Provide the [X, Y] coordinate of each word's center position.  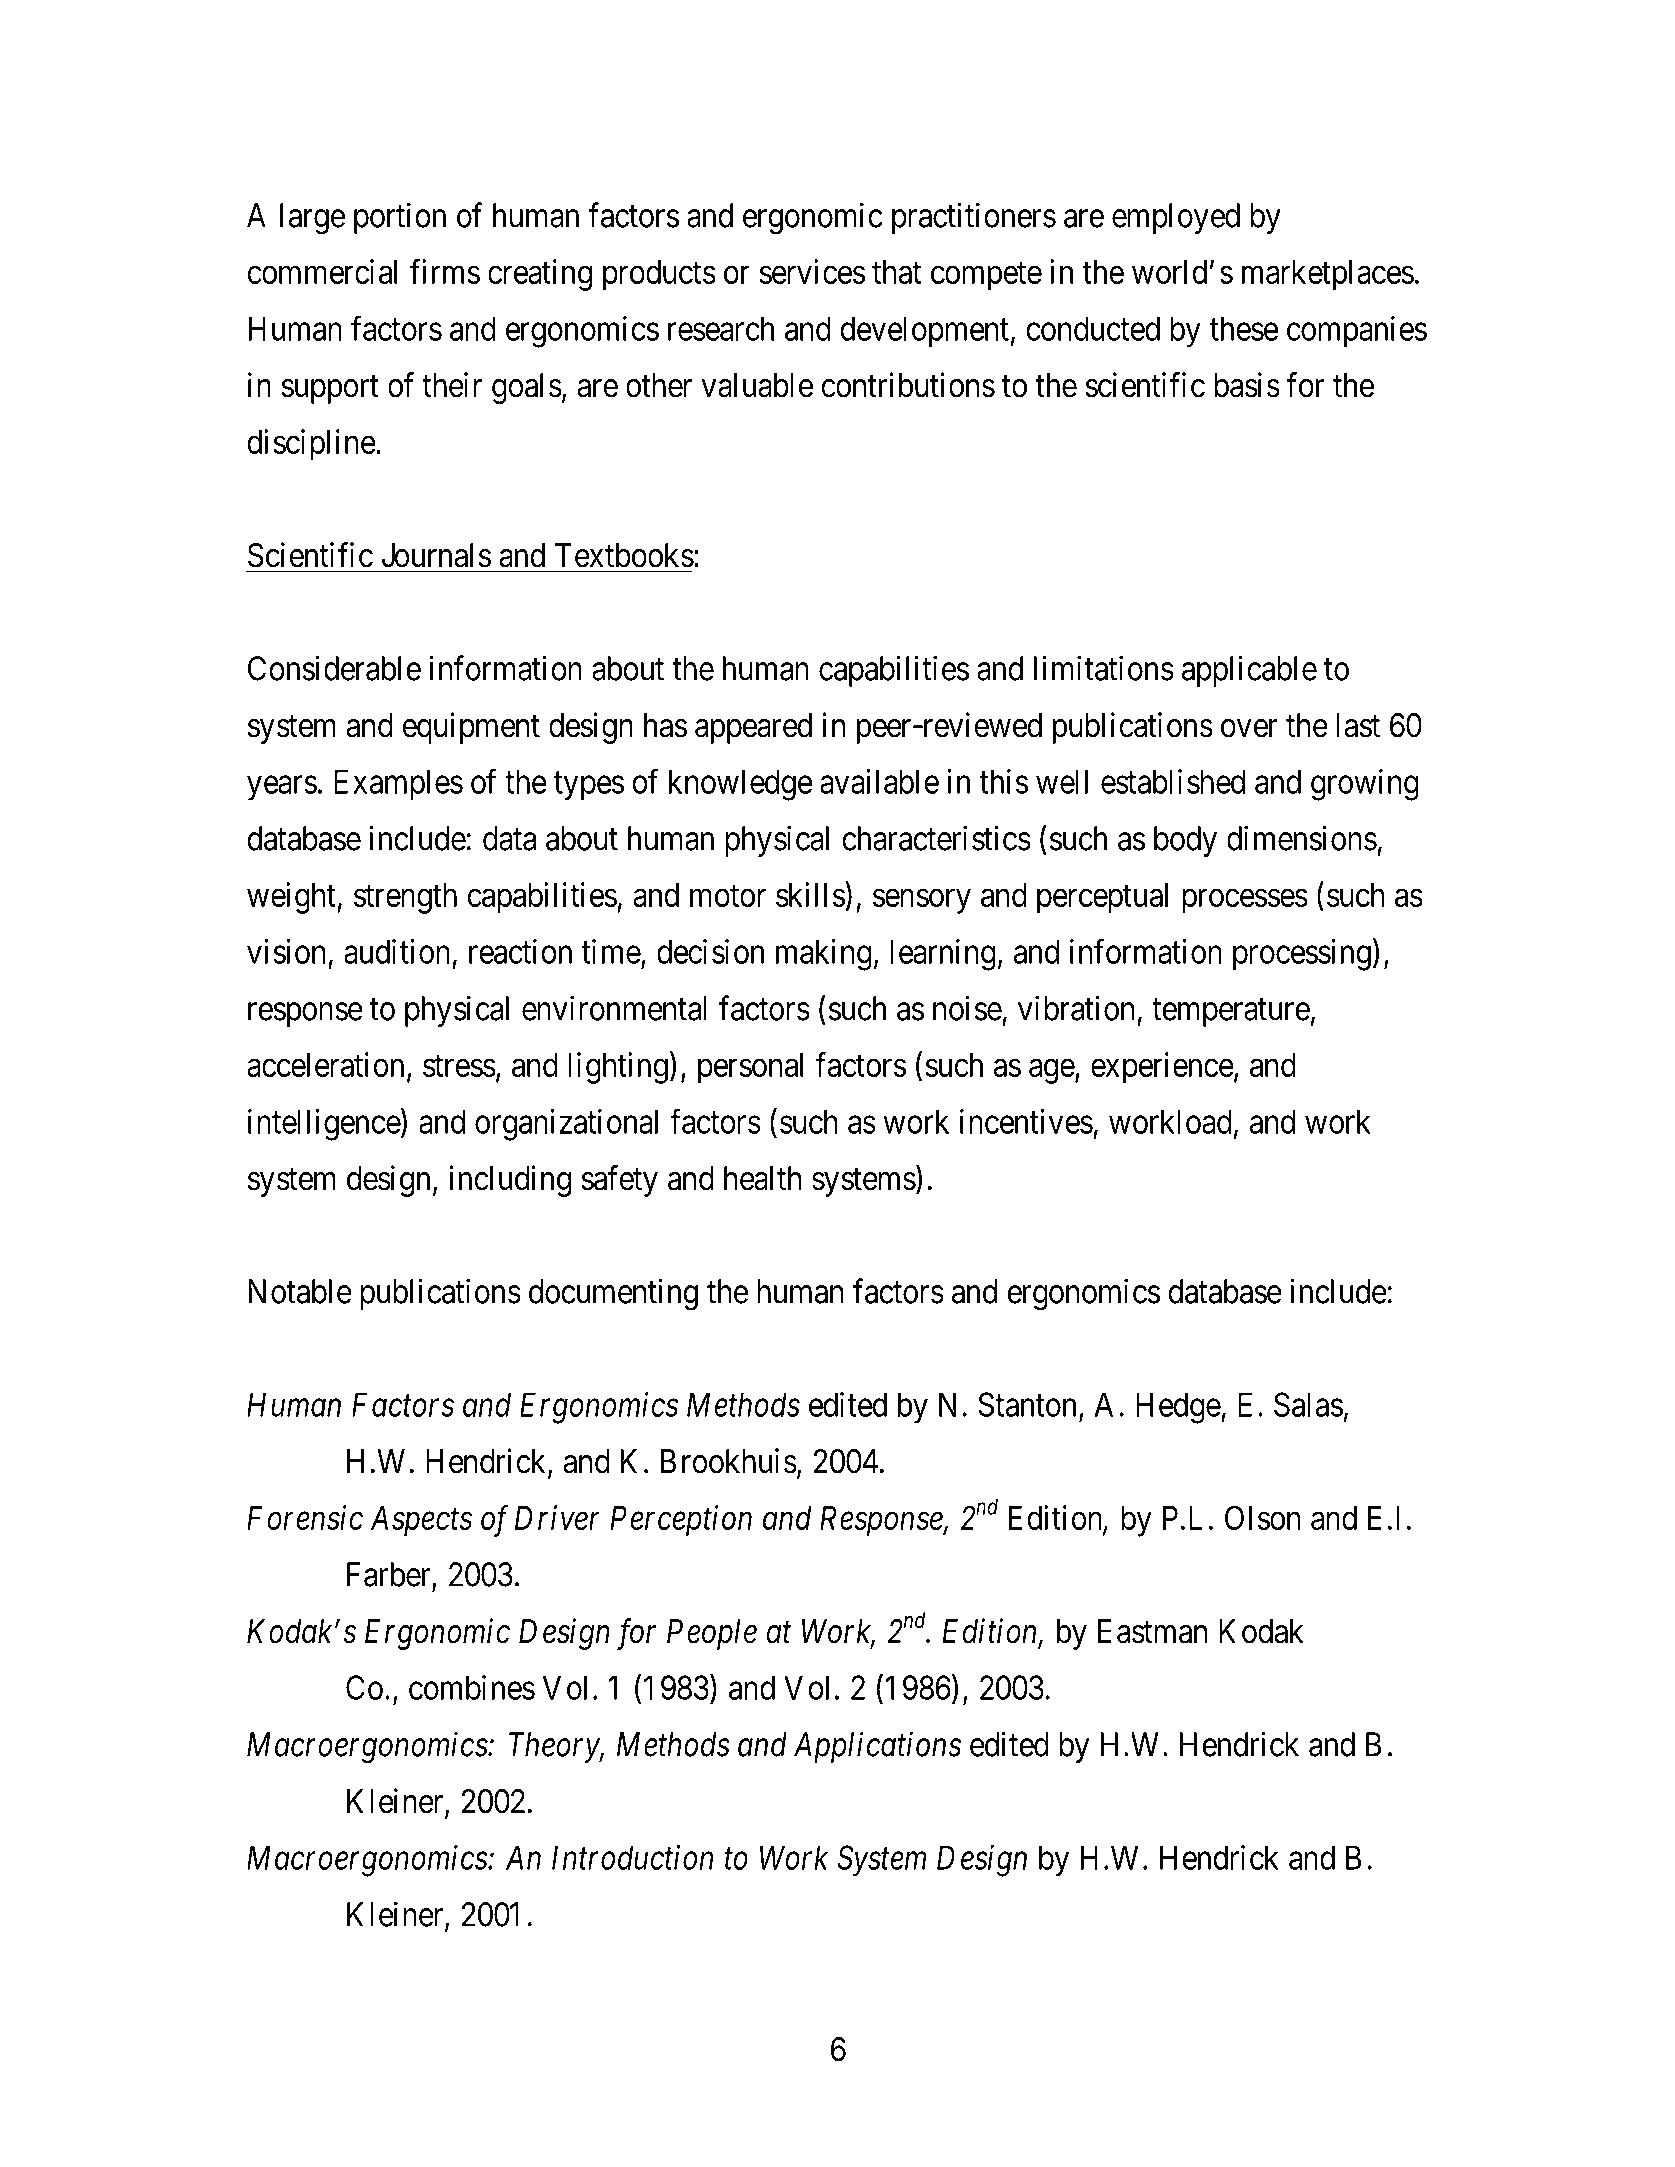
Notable [300, 1291]
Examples [398, 785]
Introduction [632, 1857]
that [896, 272]
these [1244, 328]
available [879, 781]
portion [400, 218]
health [763, 1178]
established [1173, 781]
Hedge [1178, 1408]
